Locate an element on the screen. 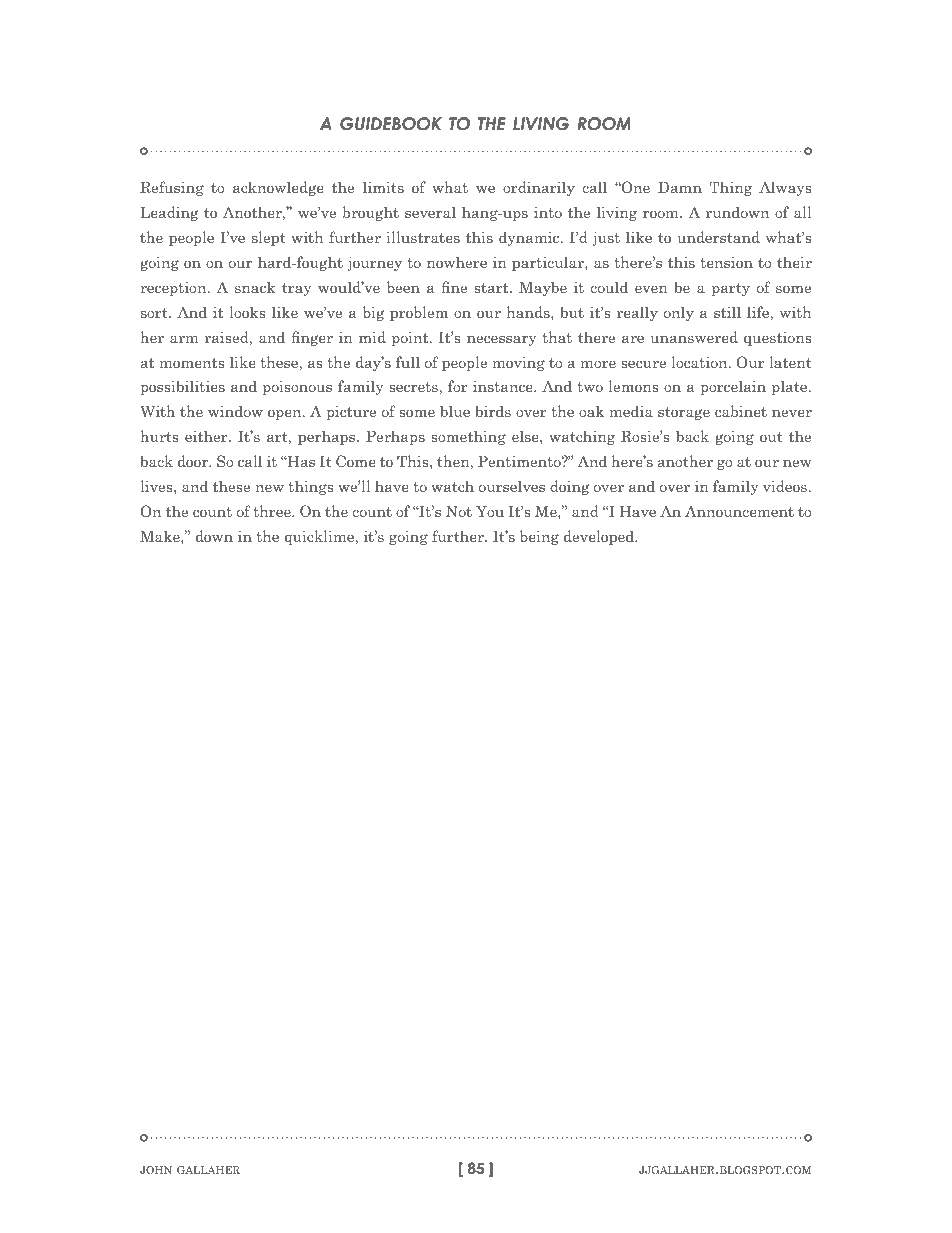 This screenshot has width=952, height=1233. being is located at coordinates (539, 537).
